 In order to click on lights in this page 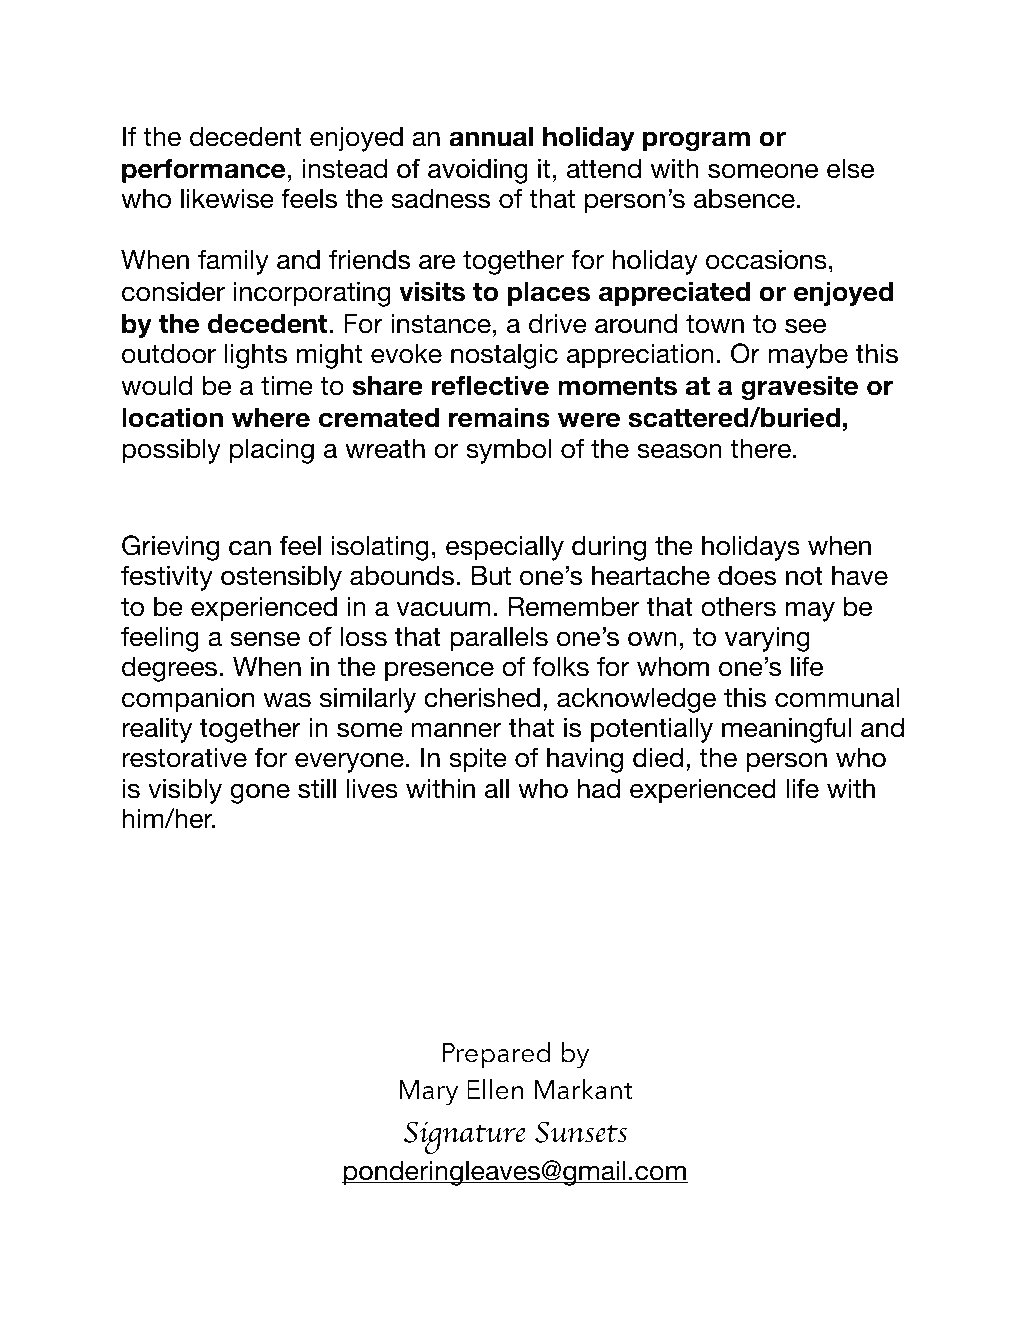, I will do `click(256, 356)`.
